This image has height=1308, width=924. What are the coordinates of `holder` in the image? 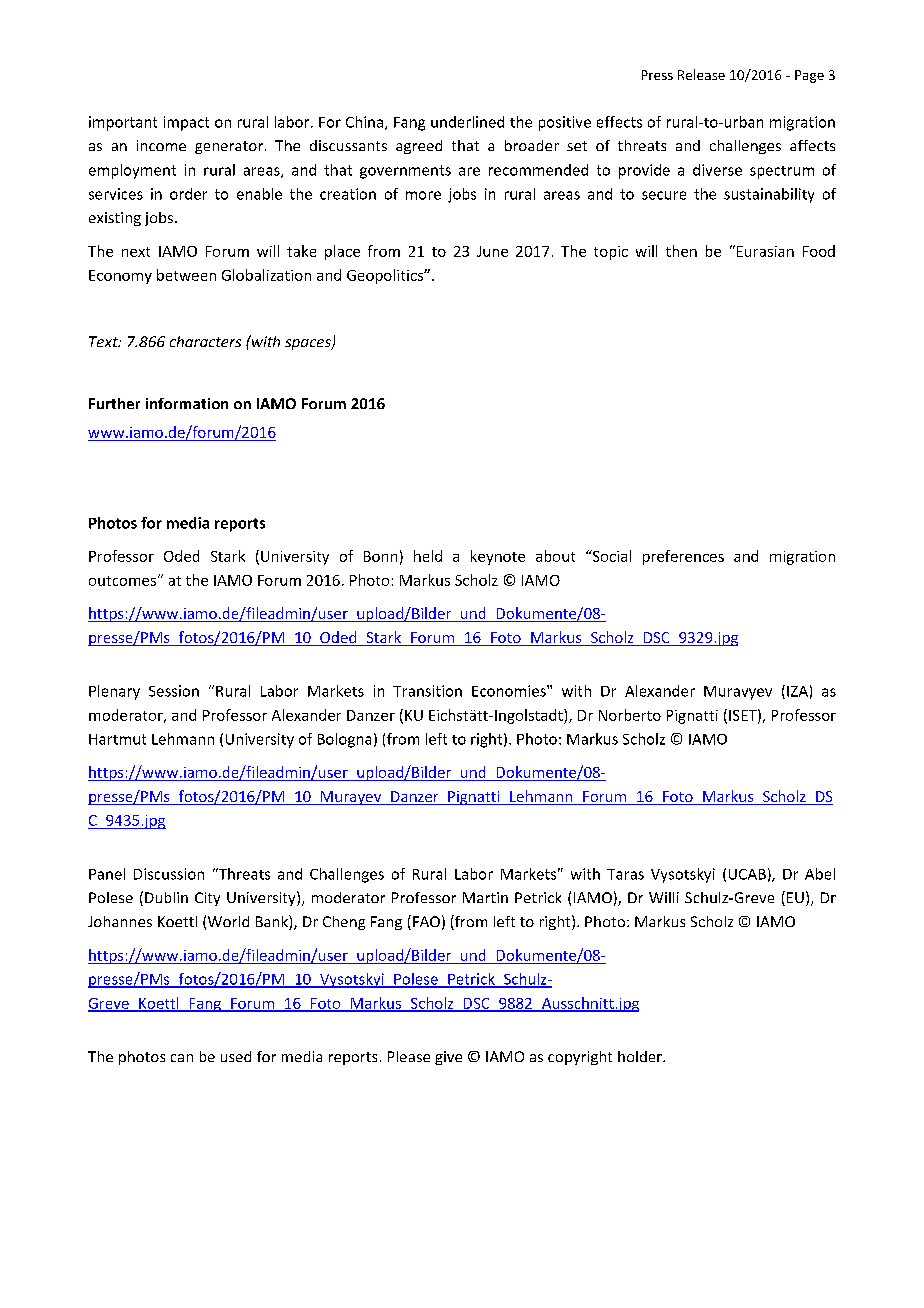 It's located at (641, 1056).
